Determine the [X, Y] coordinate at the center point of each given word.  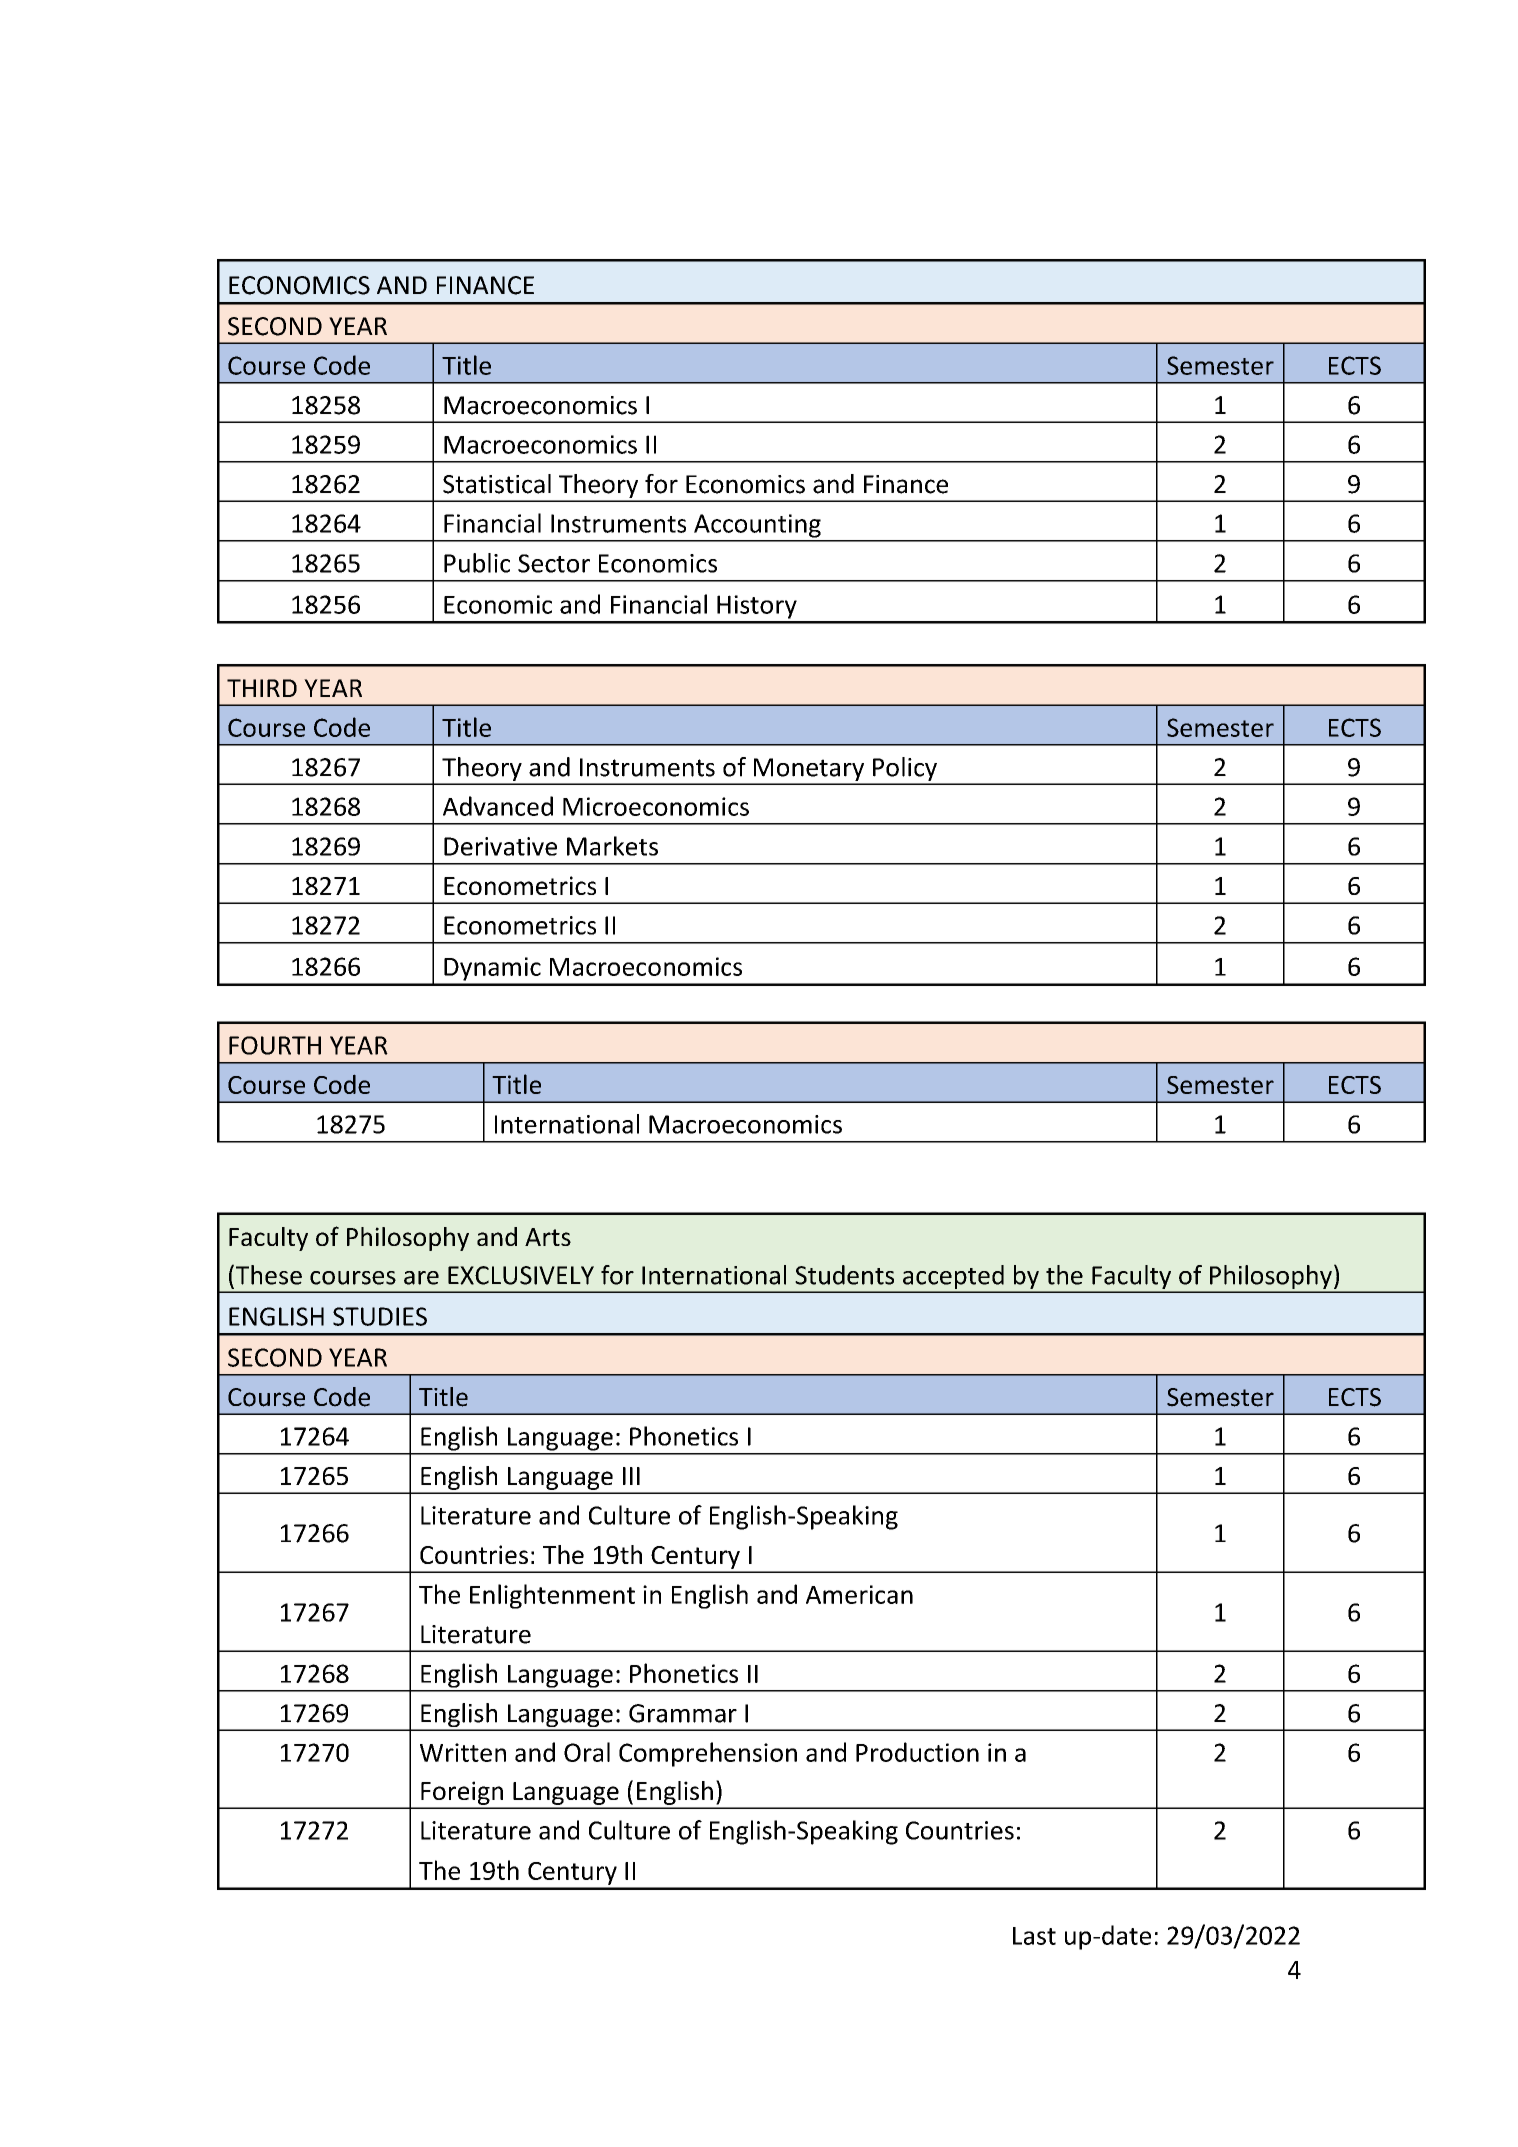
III [631, 1476]
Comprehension [708, 1754]
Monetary [809, 771]
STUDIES [380, 1316]
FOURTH [275, 1045]
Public [477, 563]
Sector [554, 563]
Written [463, 1752]
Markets [612, 846]
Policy [905, 770]
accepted [953, 1278]
